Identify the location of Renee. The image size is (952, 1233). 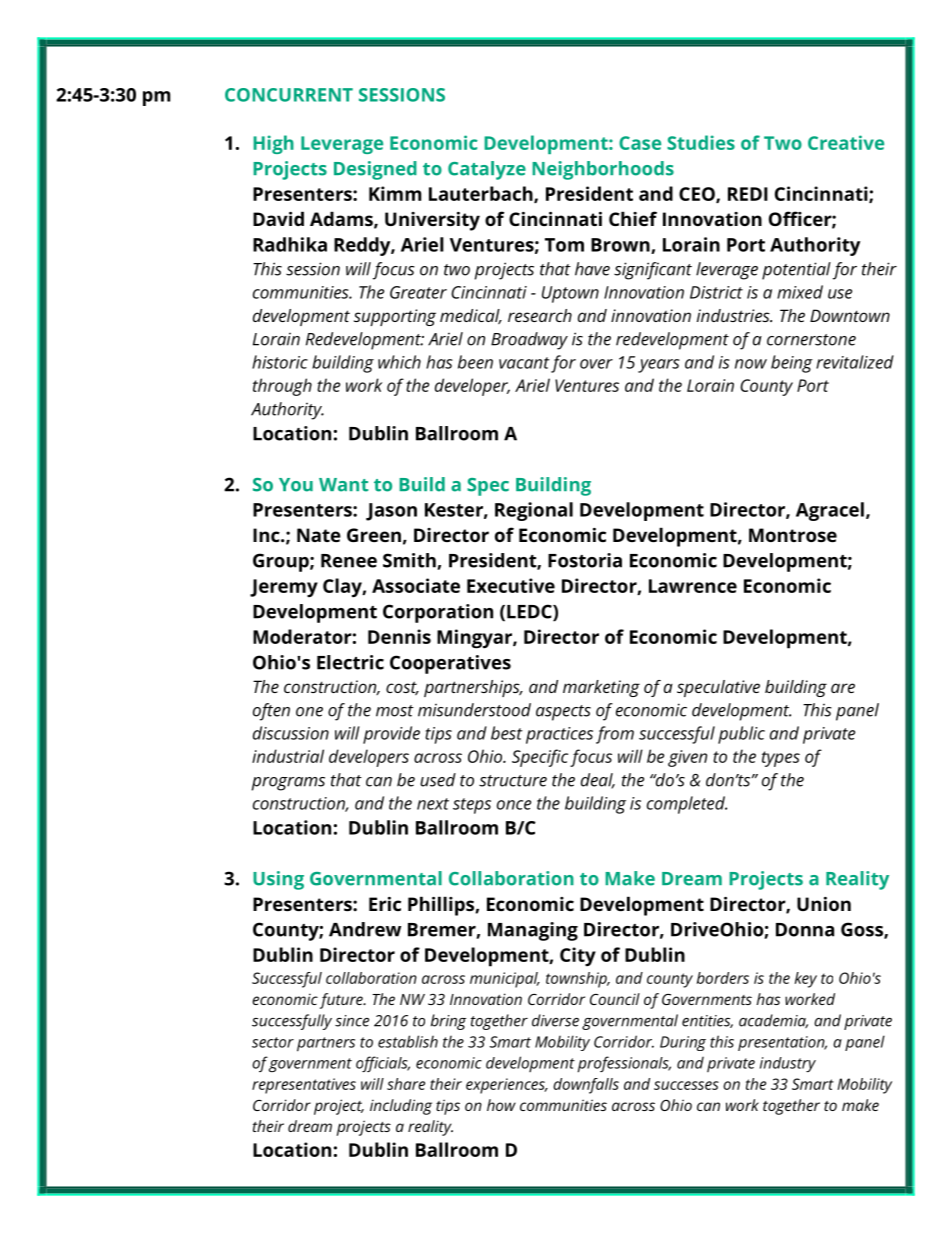
(349, 561).
